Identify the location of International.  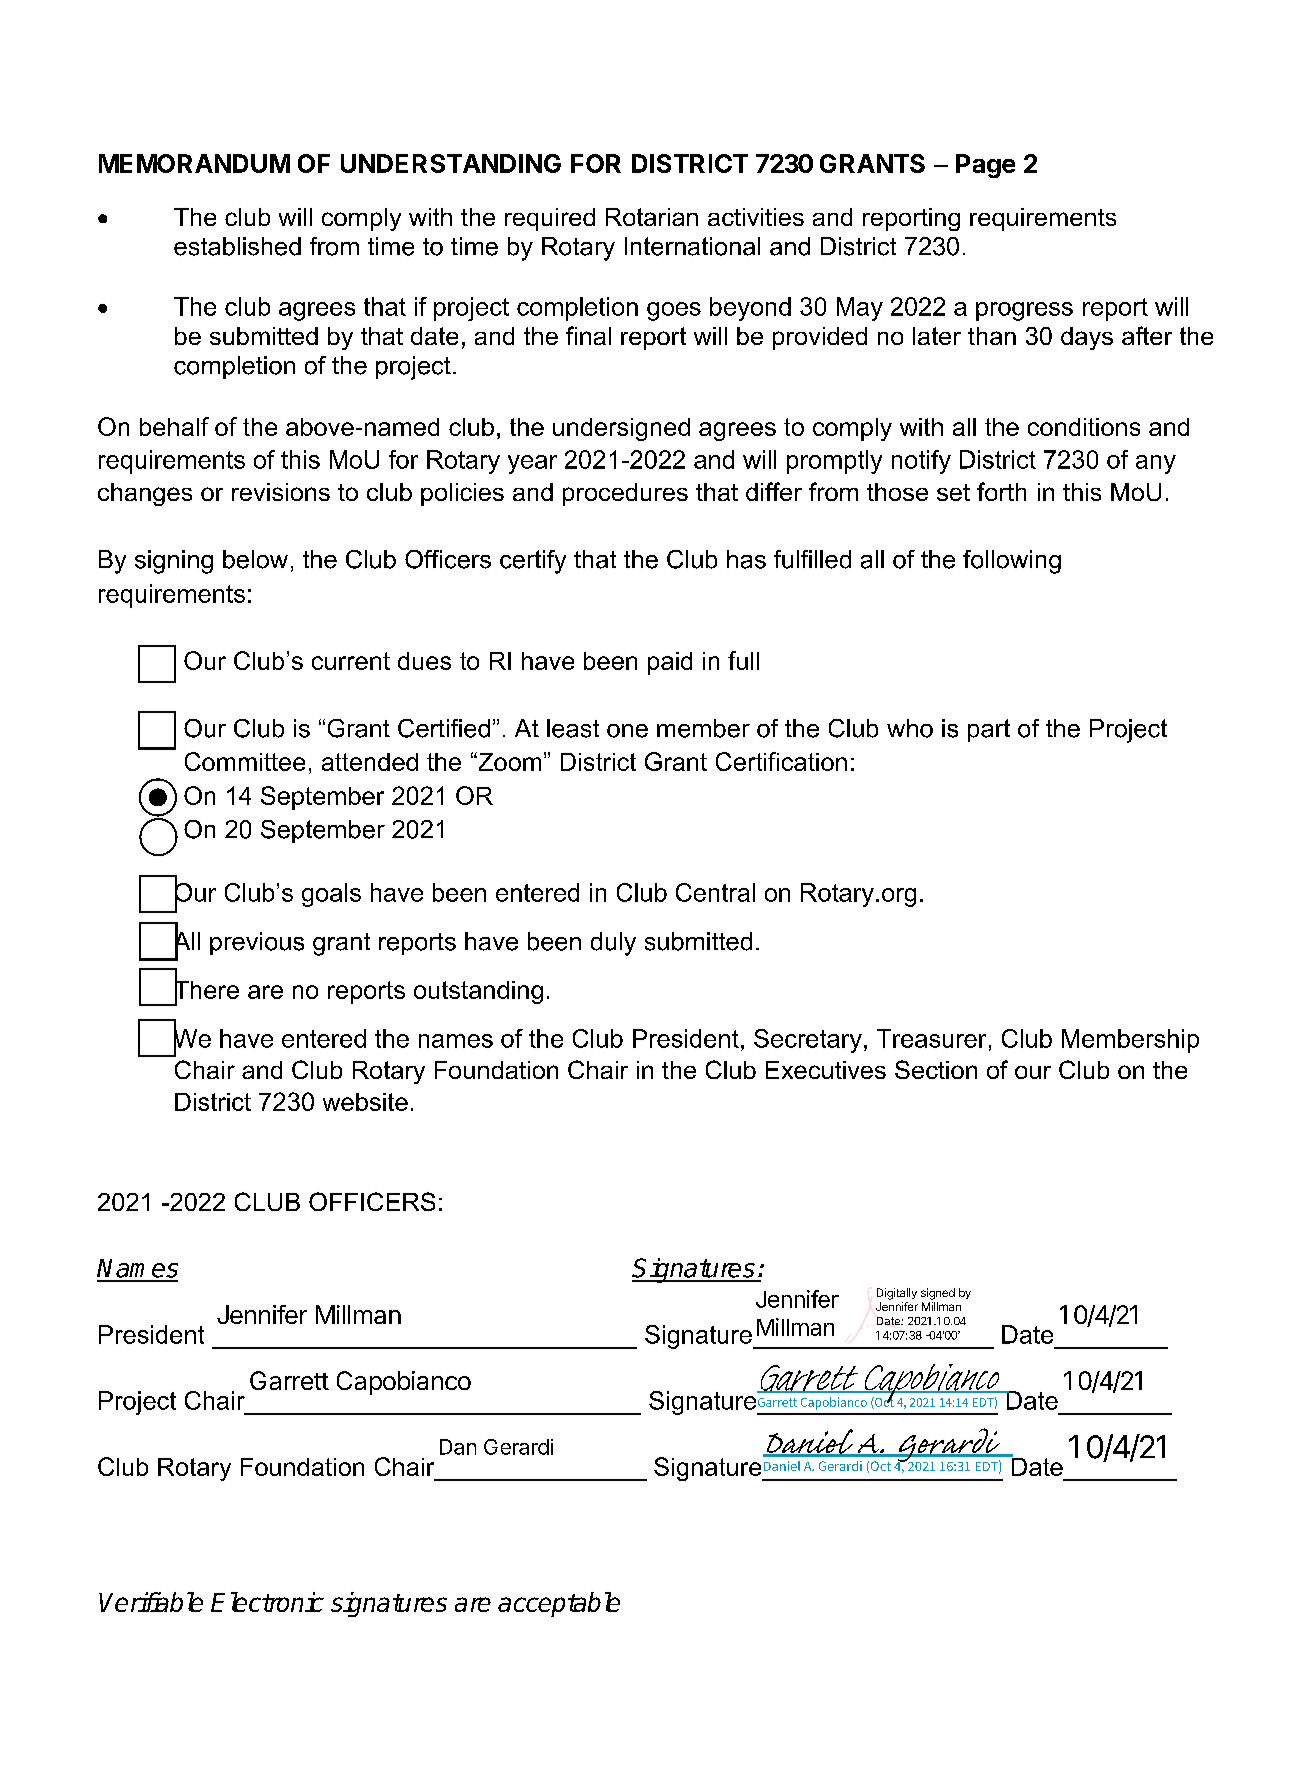
(692, 246).
